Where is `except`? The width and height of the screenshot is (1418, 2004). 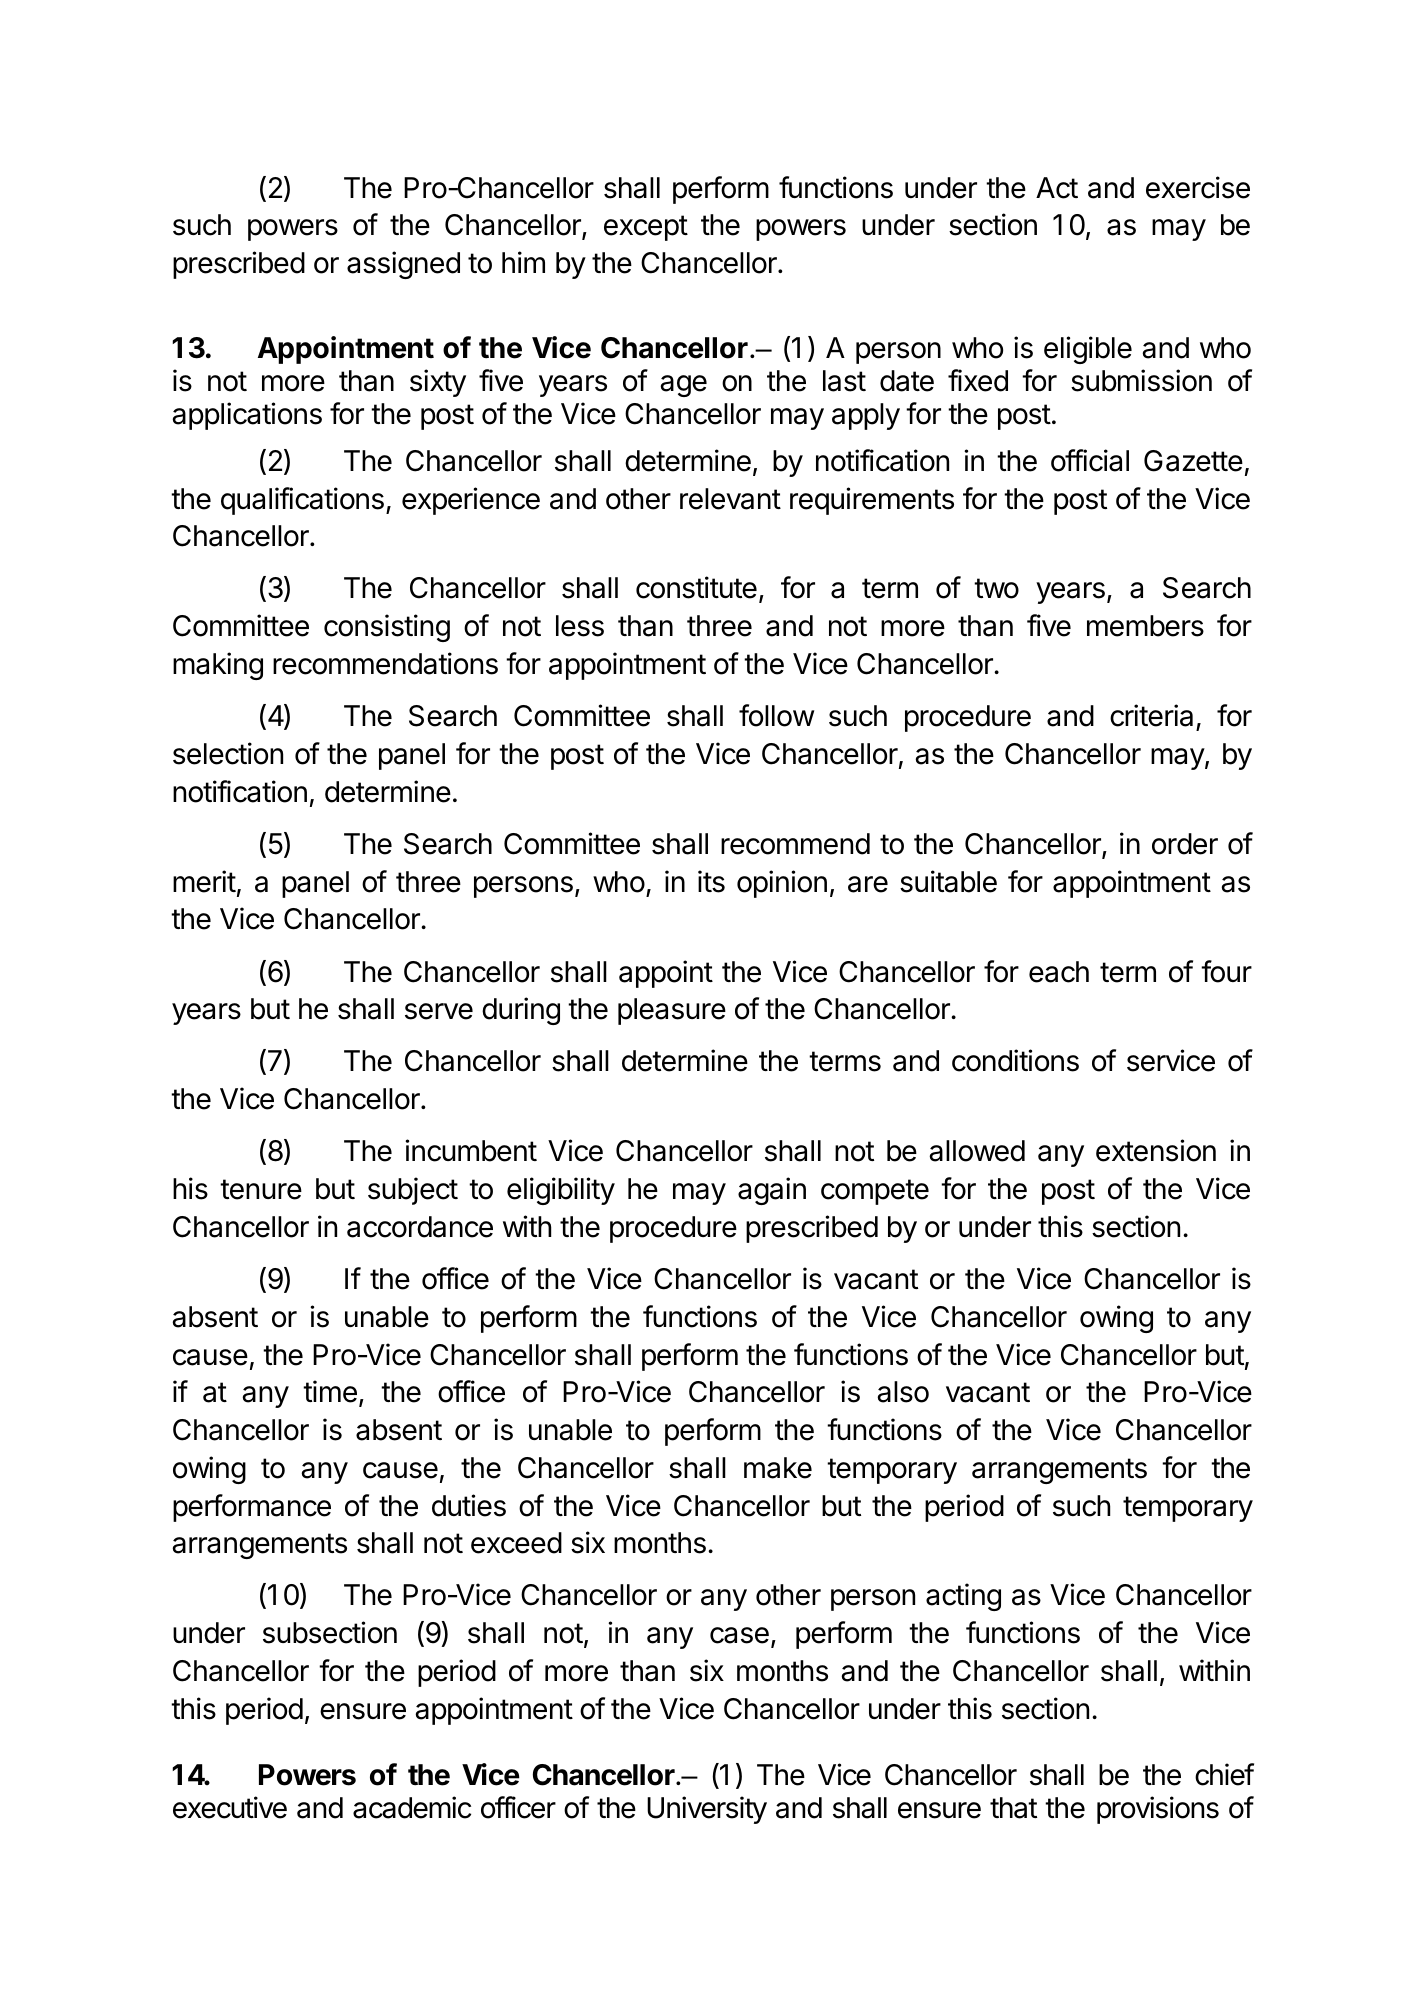 except is located at coordinates (646, 228).
